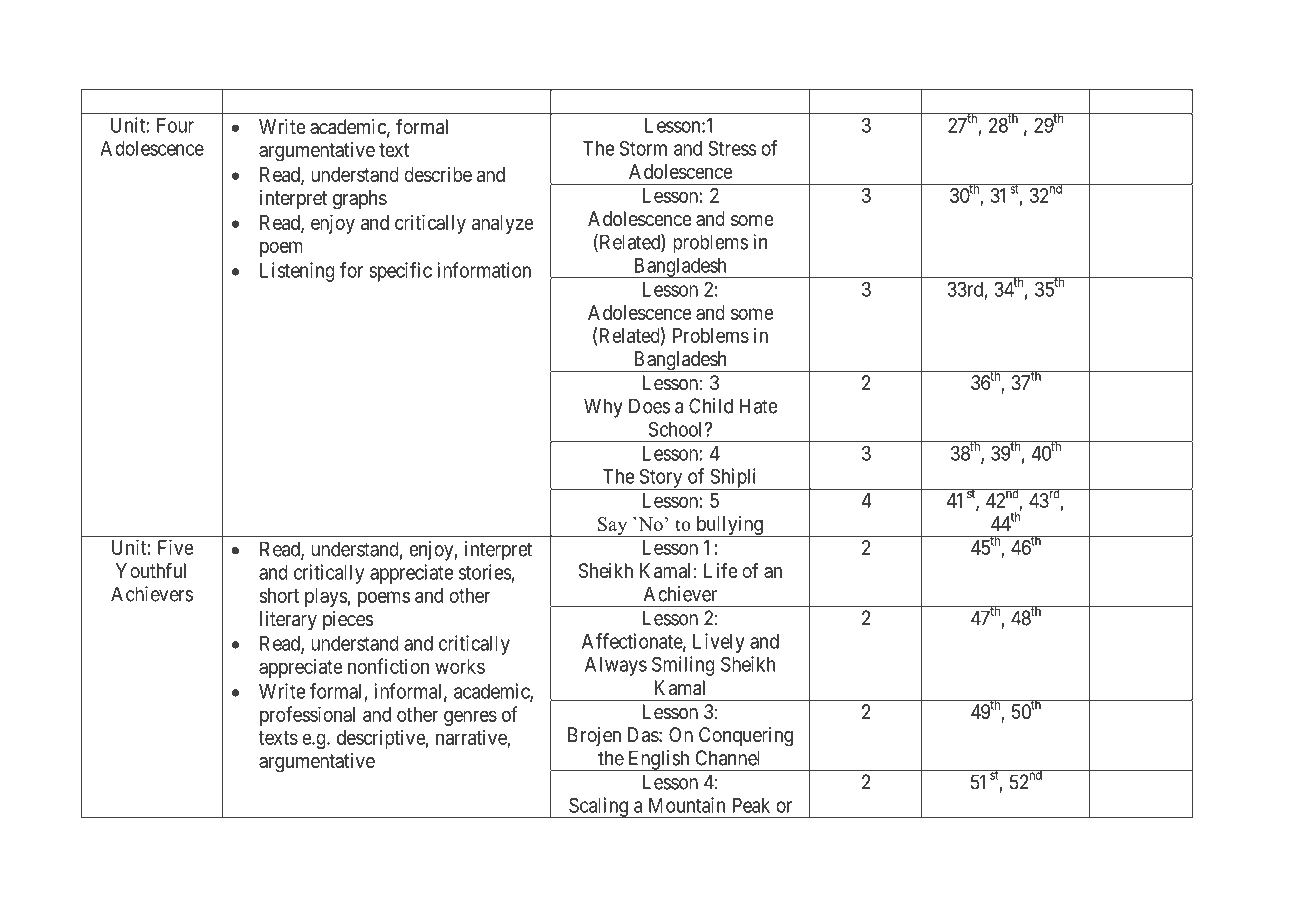 The height and width of the screenshot is (924, 1308). Describe the element at coordinates (175, 125) in the screenshot. I see `Four` at that location.
